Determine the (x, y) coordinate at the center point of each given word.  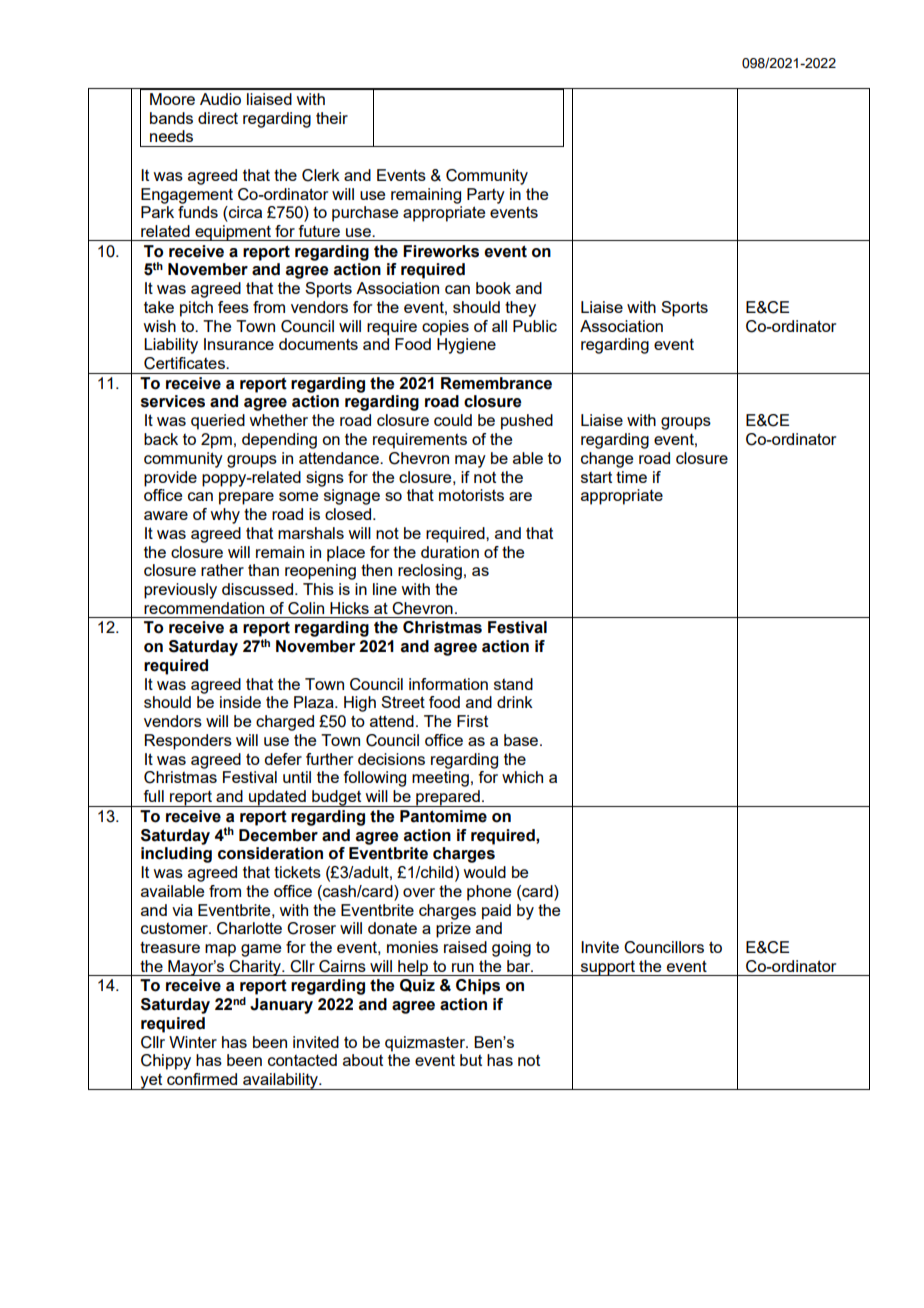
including (176, 855)
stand (513, 684)
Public (535, 326)
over (419, 892)
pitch (196, 309)
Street (403, 702)
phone (489, 893)
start (596, 477)
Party (486, 196)
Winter (193, 1042)
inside (240, 702)
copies (445, 328)
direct (218, 118)
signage (352, 497)
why (225, 516)
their (332, 118)
